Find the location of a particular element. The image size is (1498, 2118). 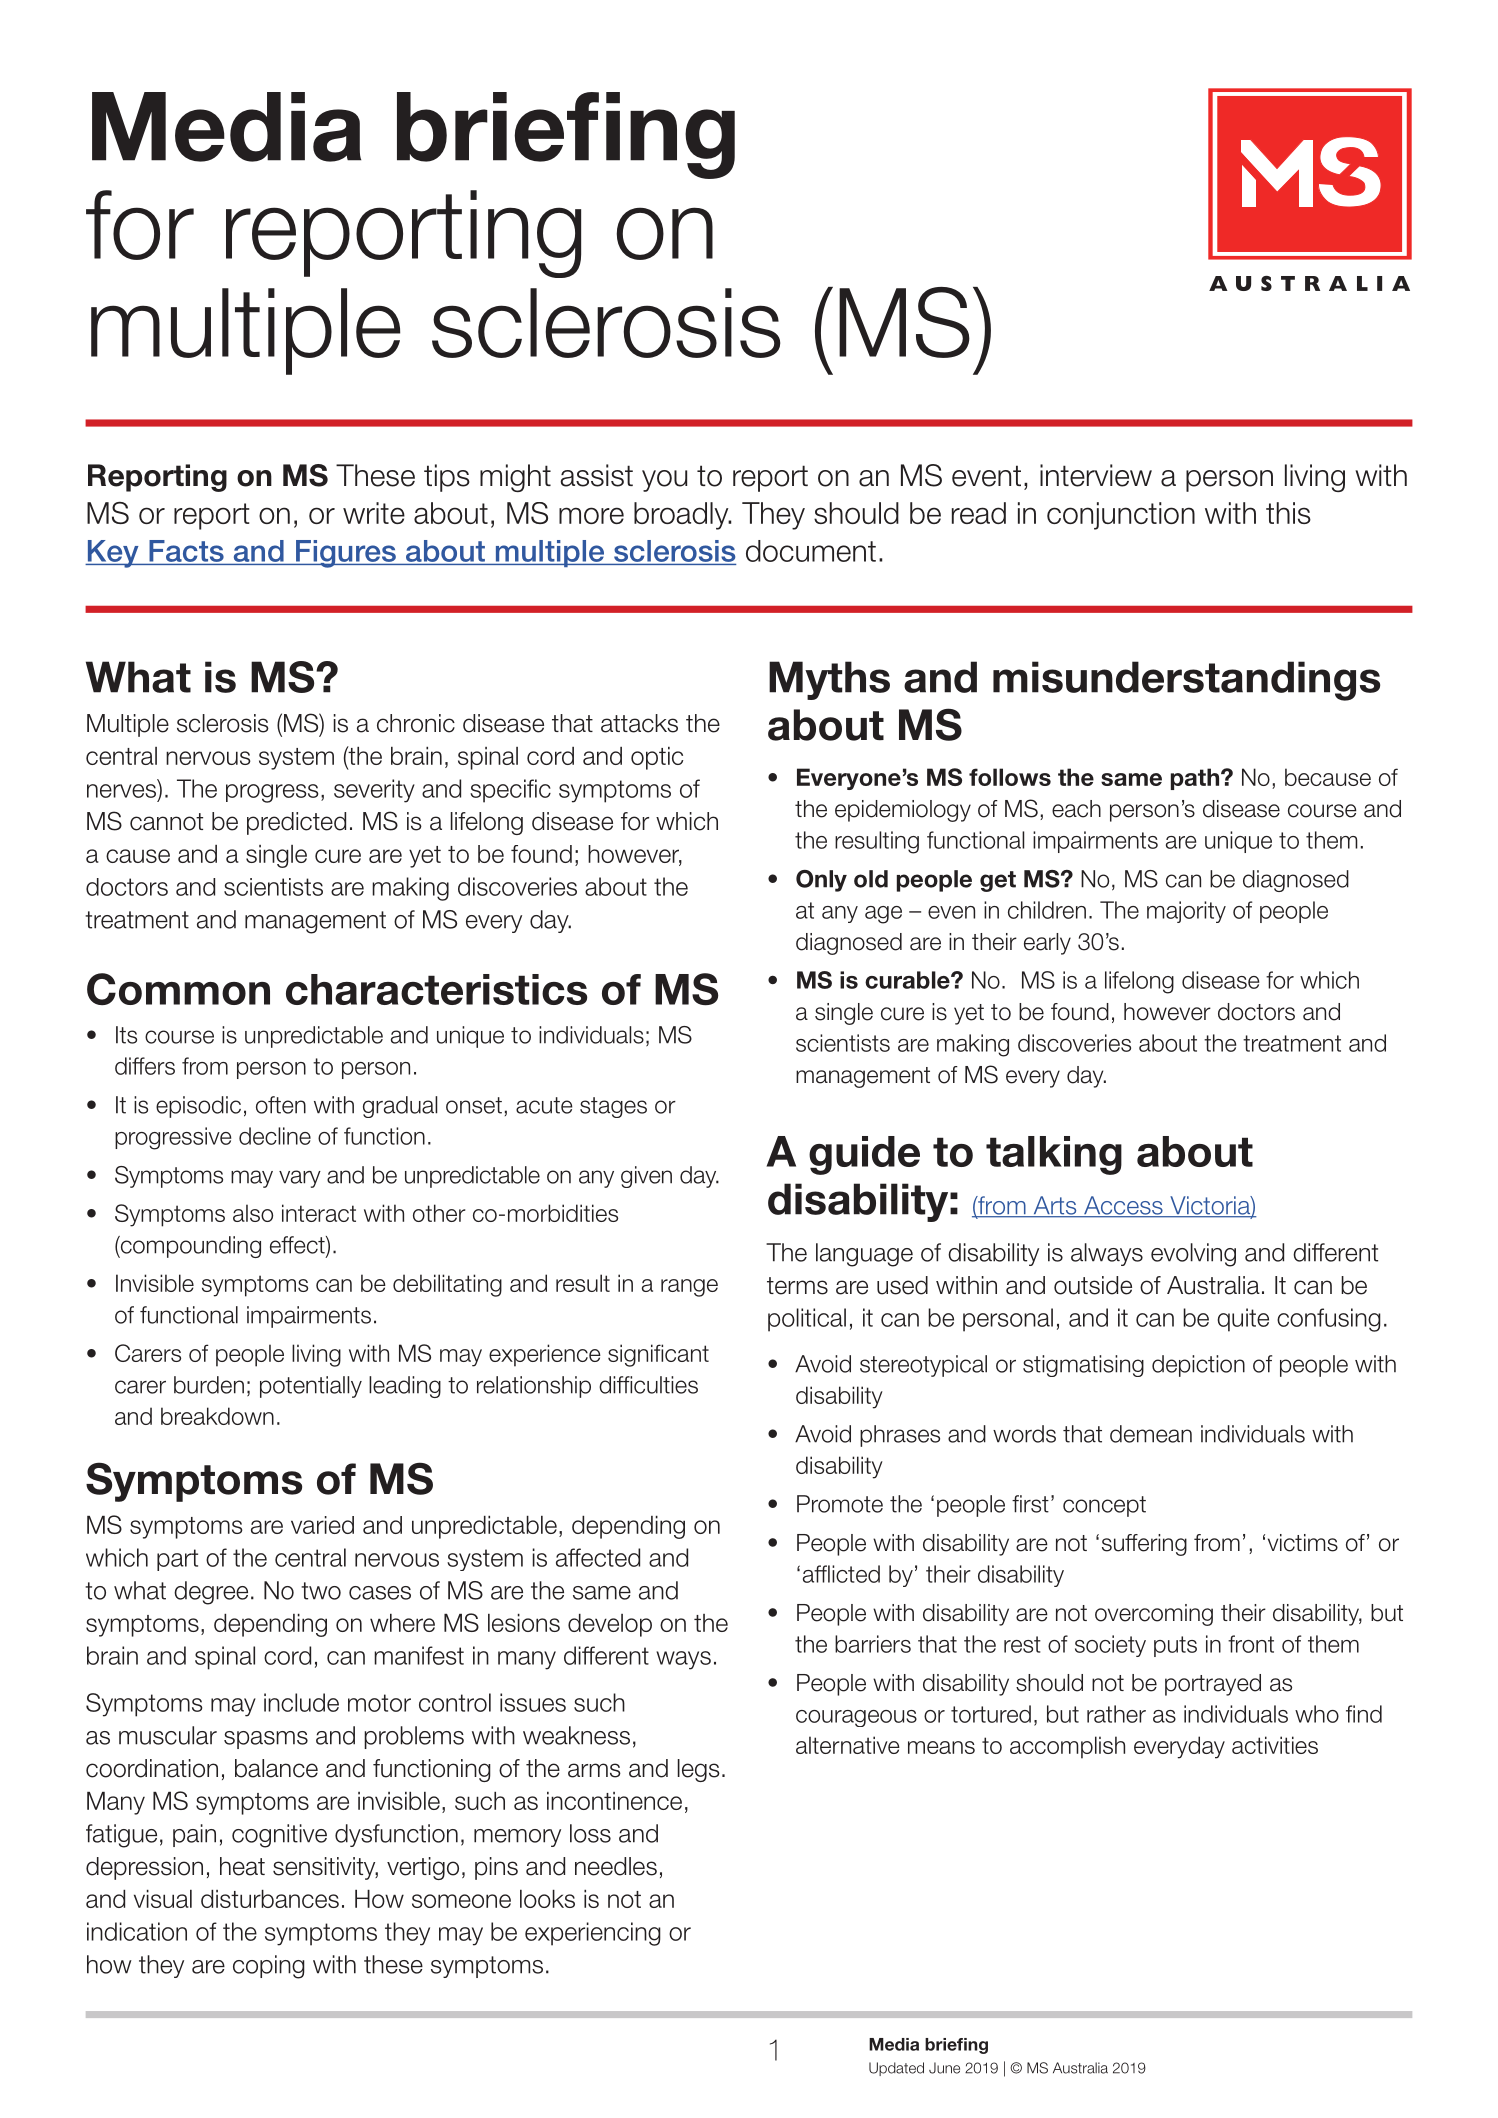

evolving is located at coordinates (1193, 1255).
